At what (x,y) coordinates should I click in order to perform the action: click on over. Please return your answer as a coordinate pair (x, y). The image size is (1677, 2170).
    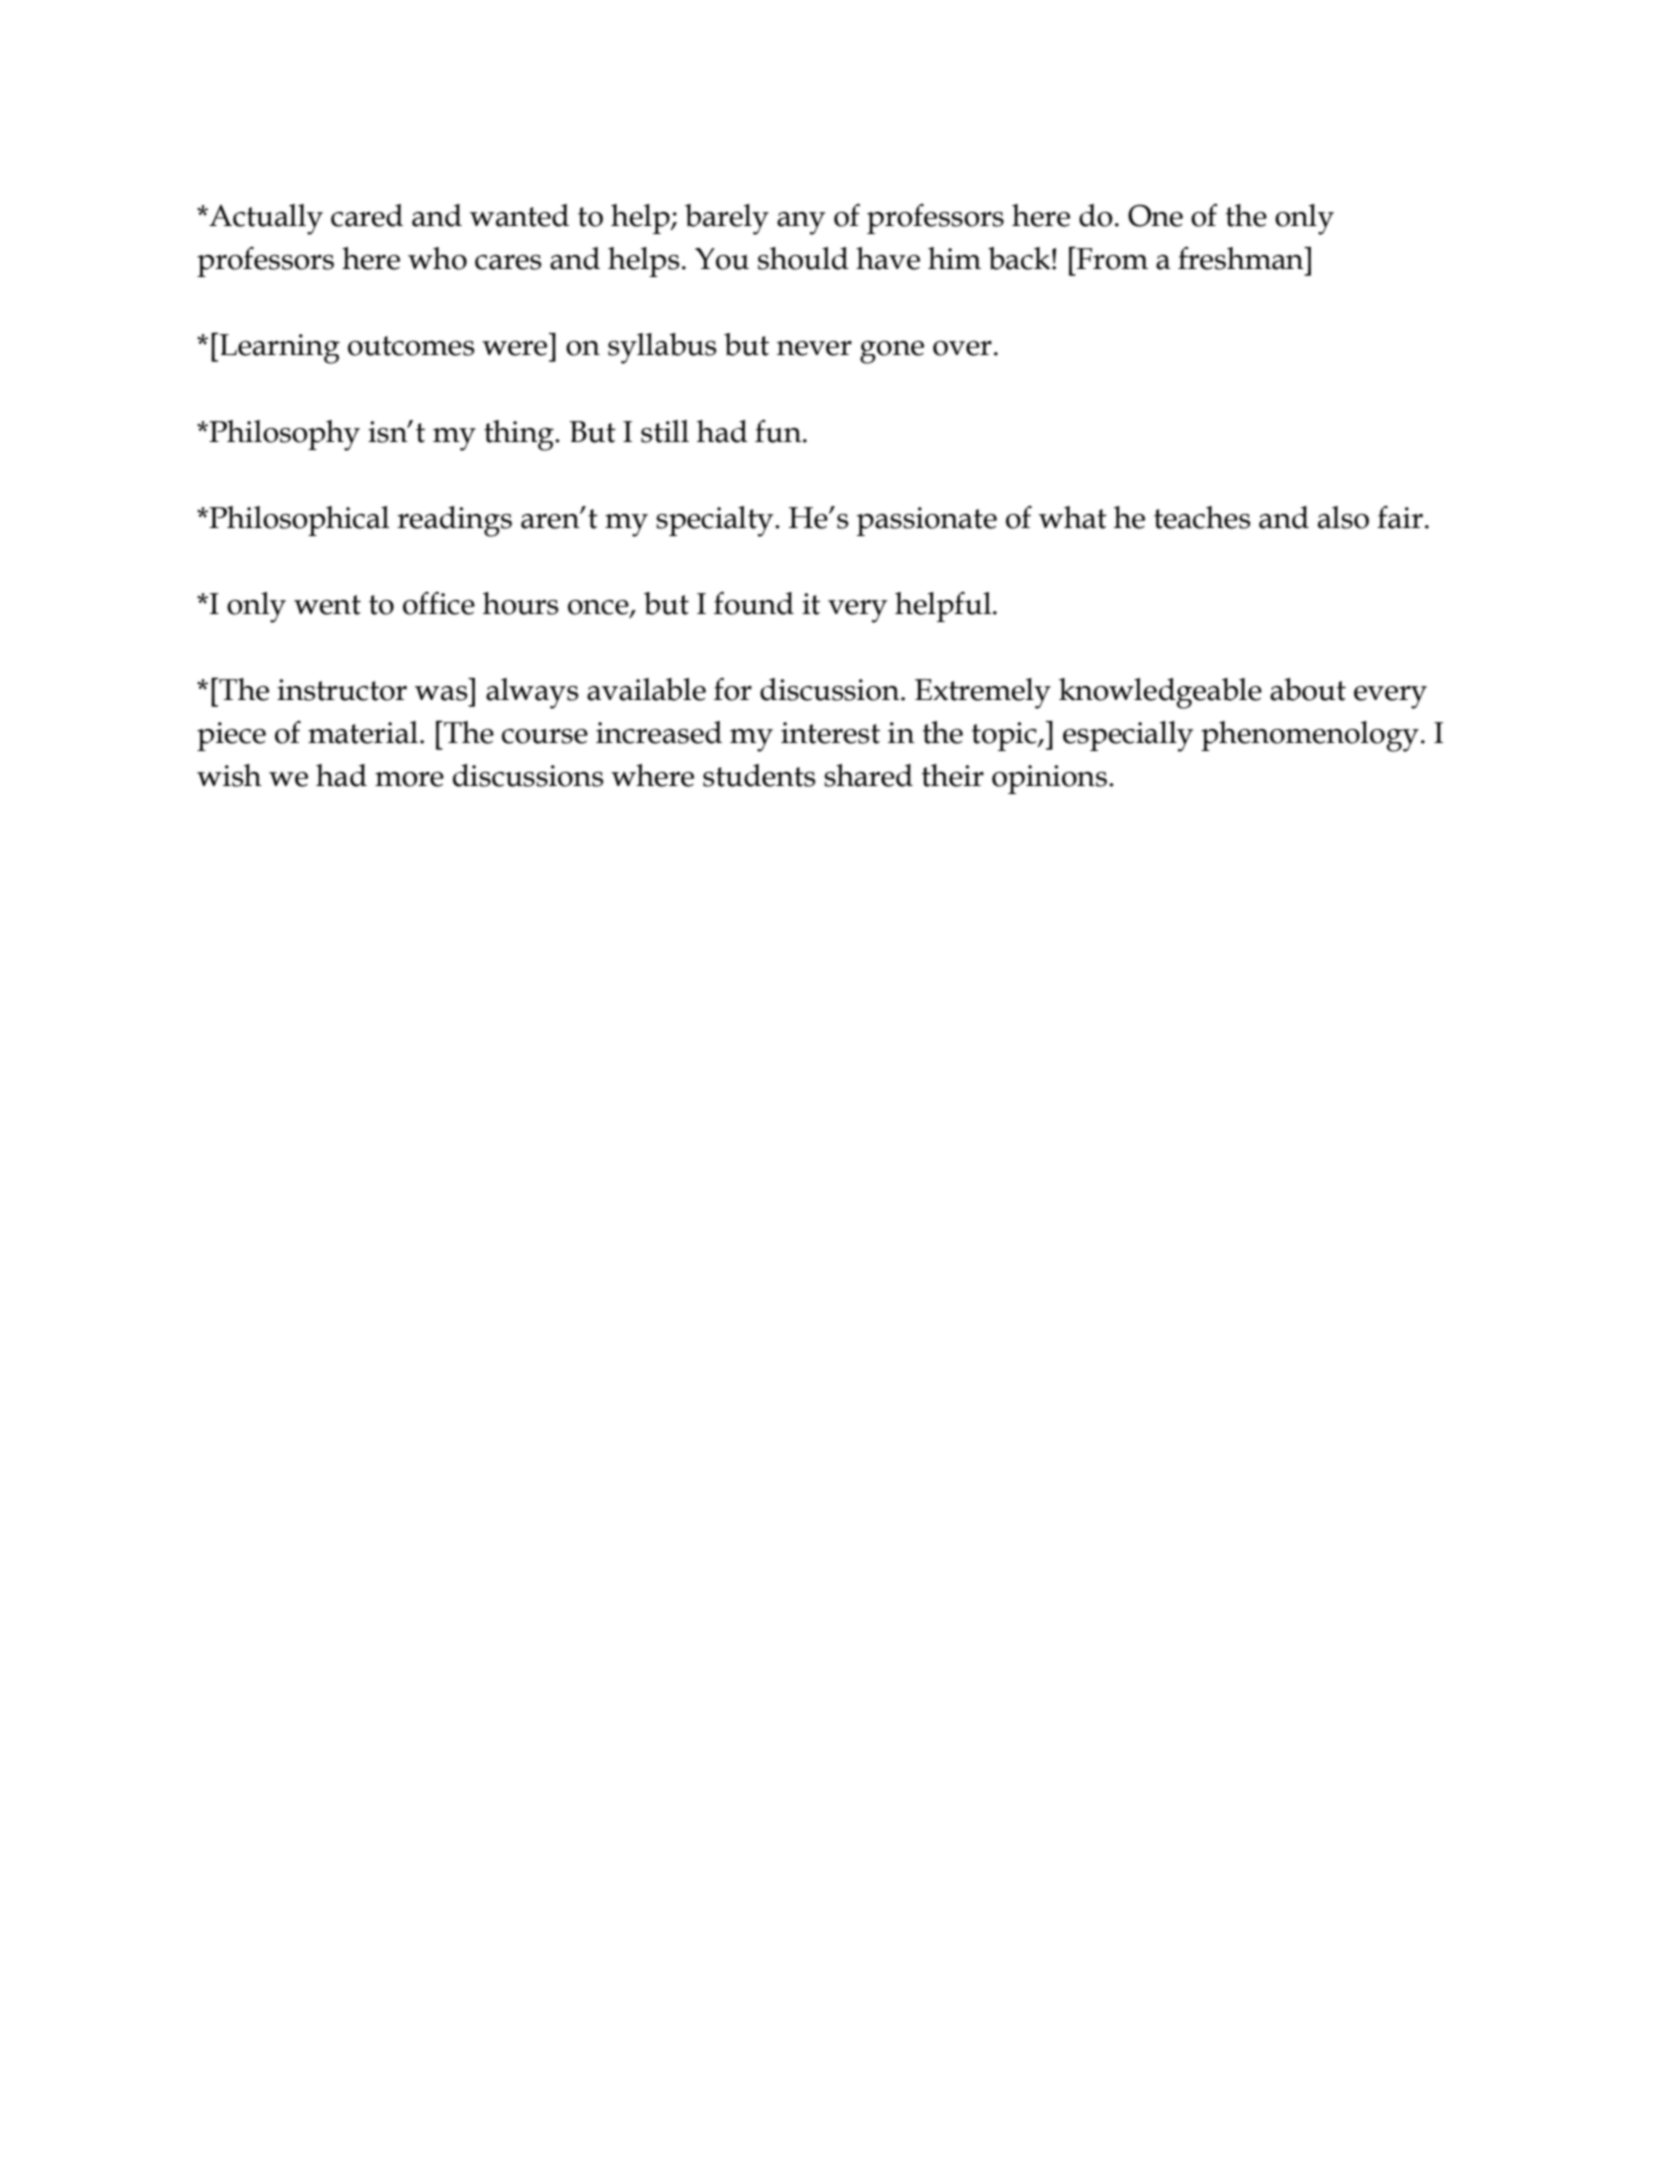
    Looking at the image, I should click on (962, 348).
